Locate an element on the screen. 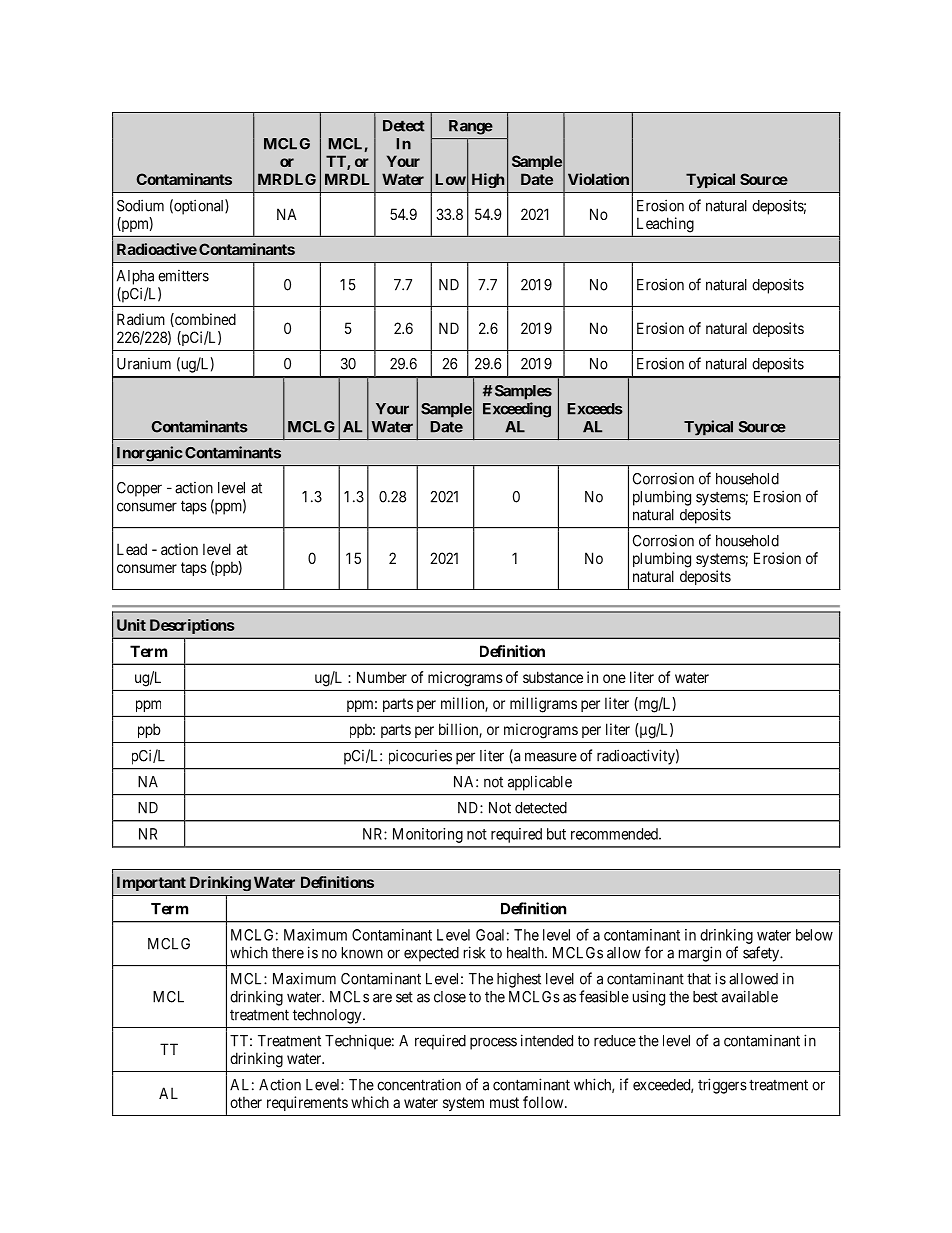  substance is located at coordinates (553, 677).
